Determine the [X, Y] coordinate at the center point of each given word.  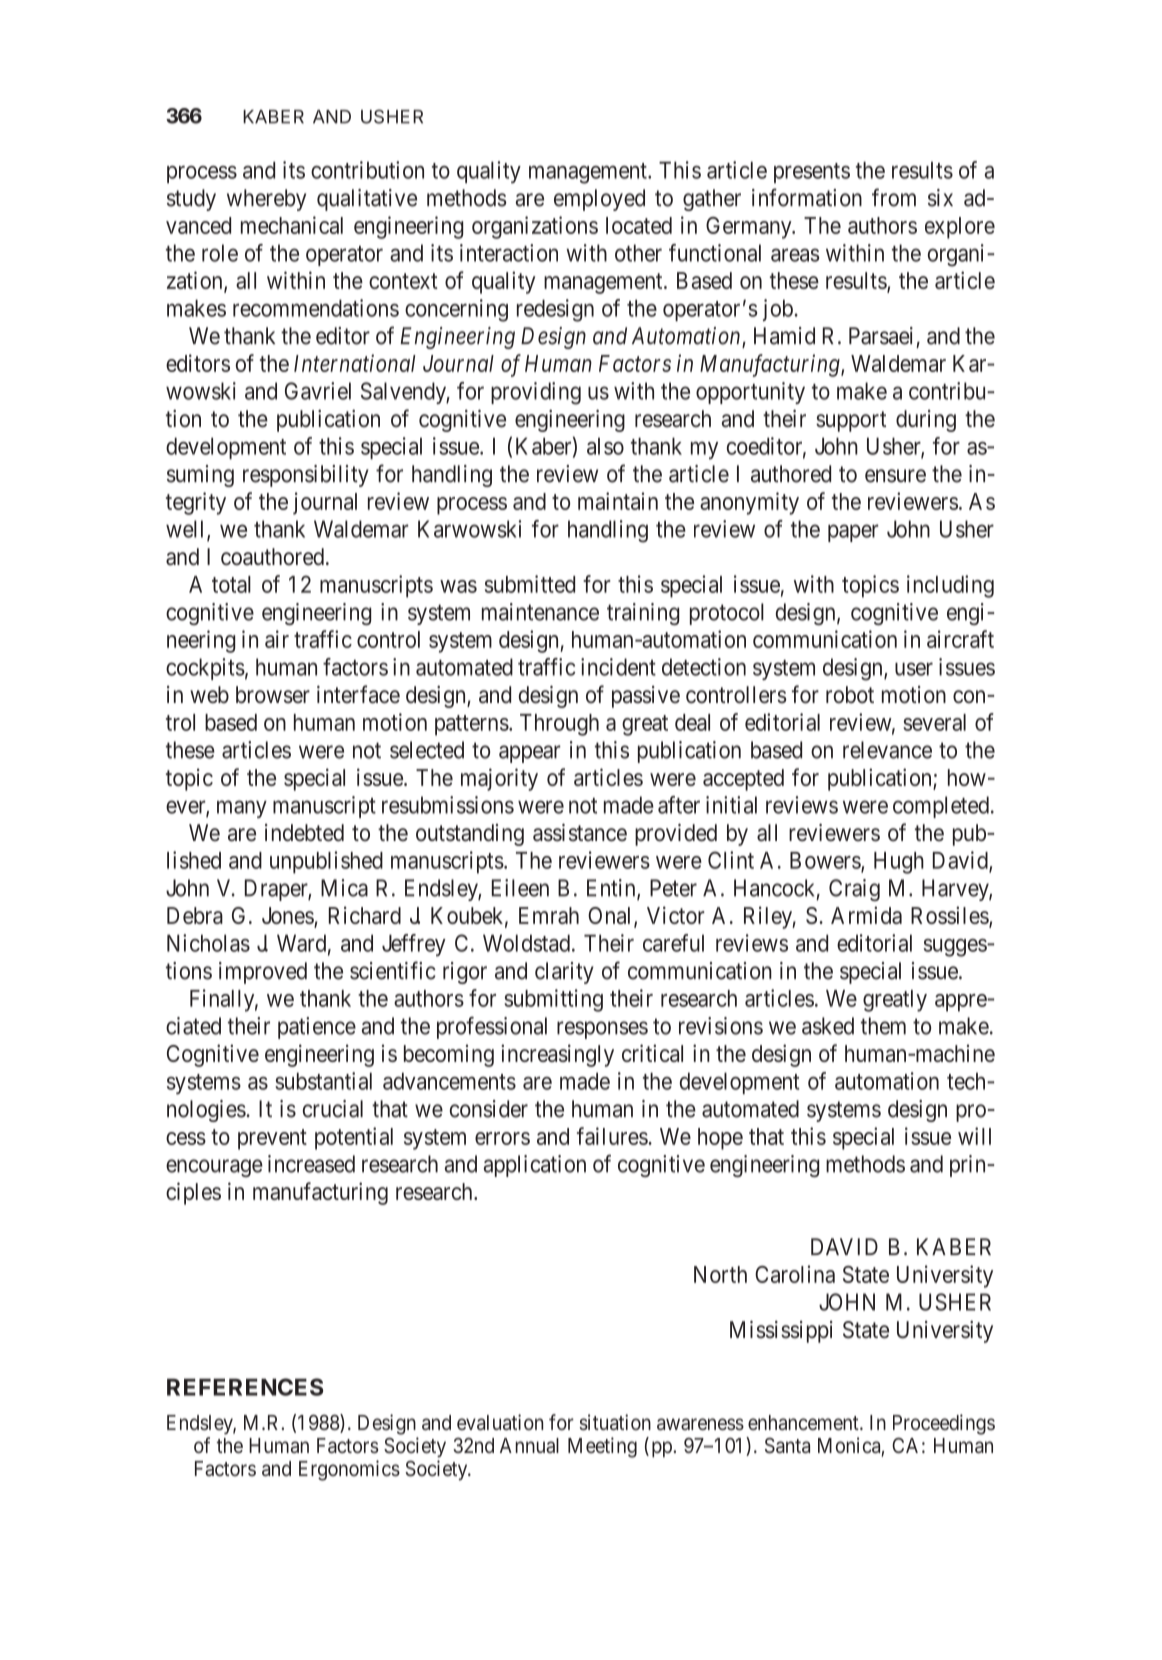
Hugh [899, 863]
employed [599, 200]
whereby [266, 200]
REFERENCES [245, 1387]
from [894, 197]
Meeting [602, 1447]
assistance [580, 832]
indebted [304, 833]
